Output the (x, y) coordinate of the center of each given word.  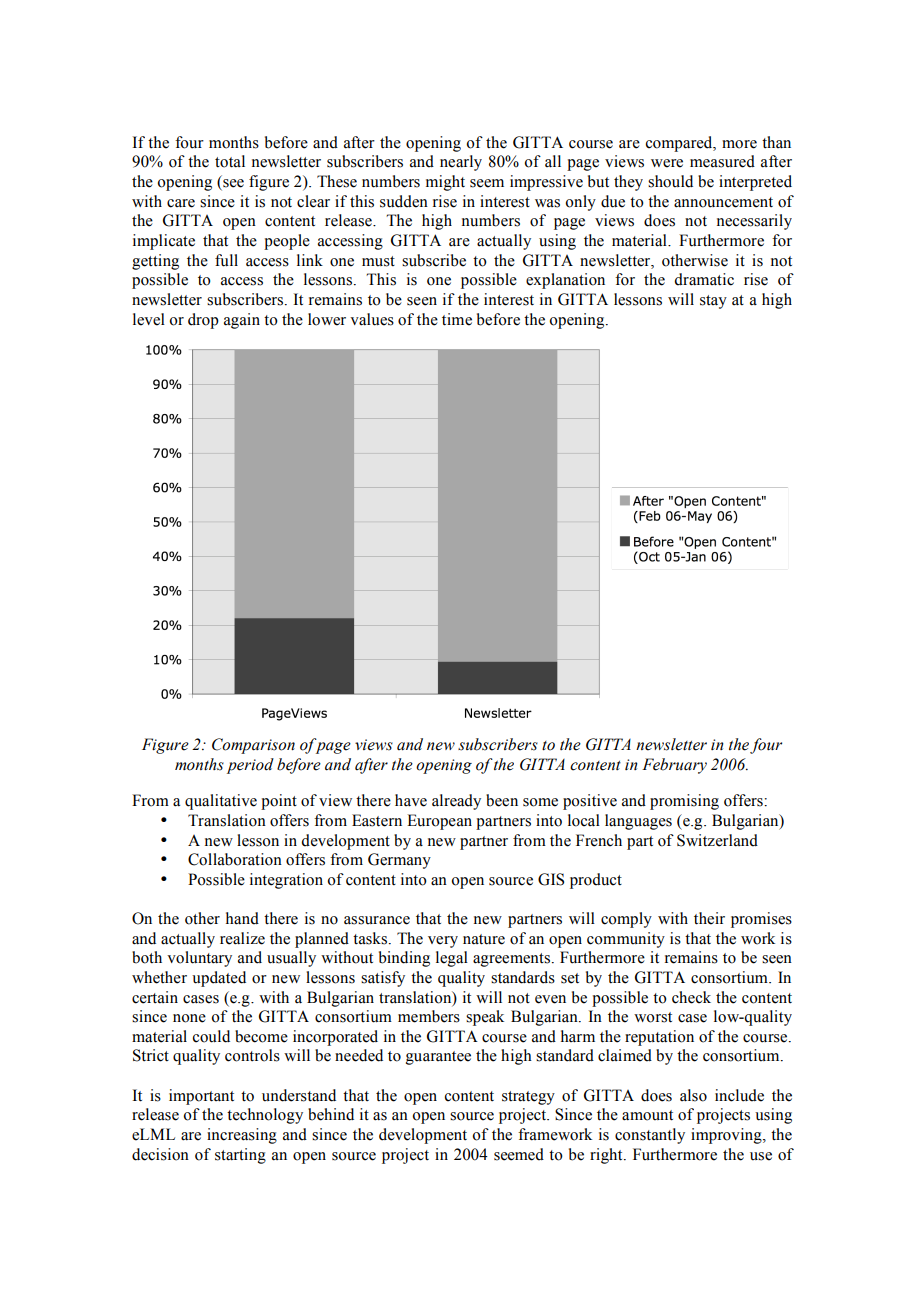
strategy (528, 1098)
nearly (461, 163)
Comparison (253, 746)
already (456, 802)
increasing (242, 1136)
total (230, 161)
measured (722, 161)
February (674, 766)
